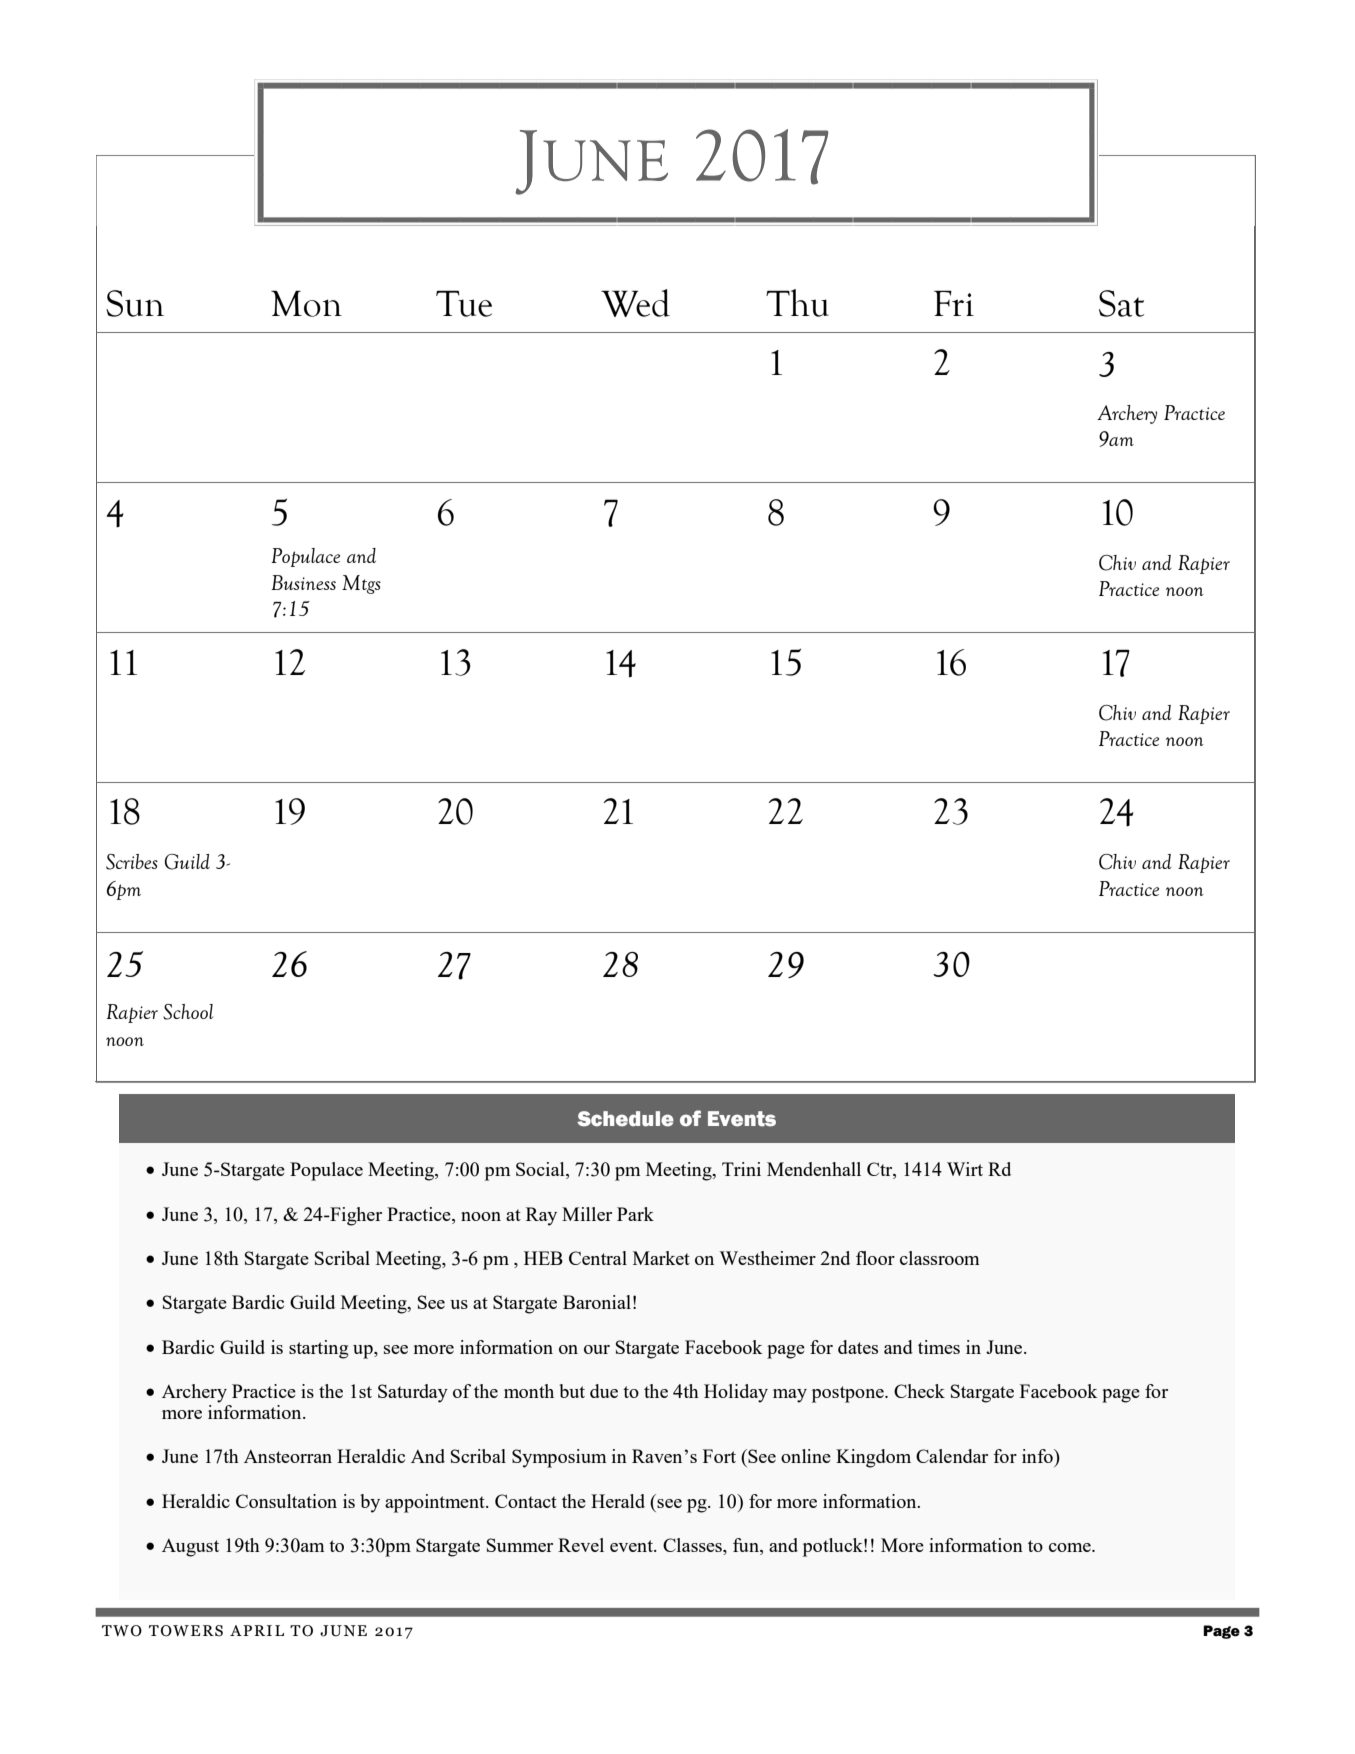 The width and height of the document is (1355, 1754). I want to click on Business, so click(303, 582).
